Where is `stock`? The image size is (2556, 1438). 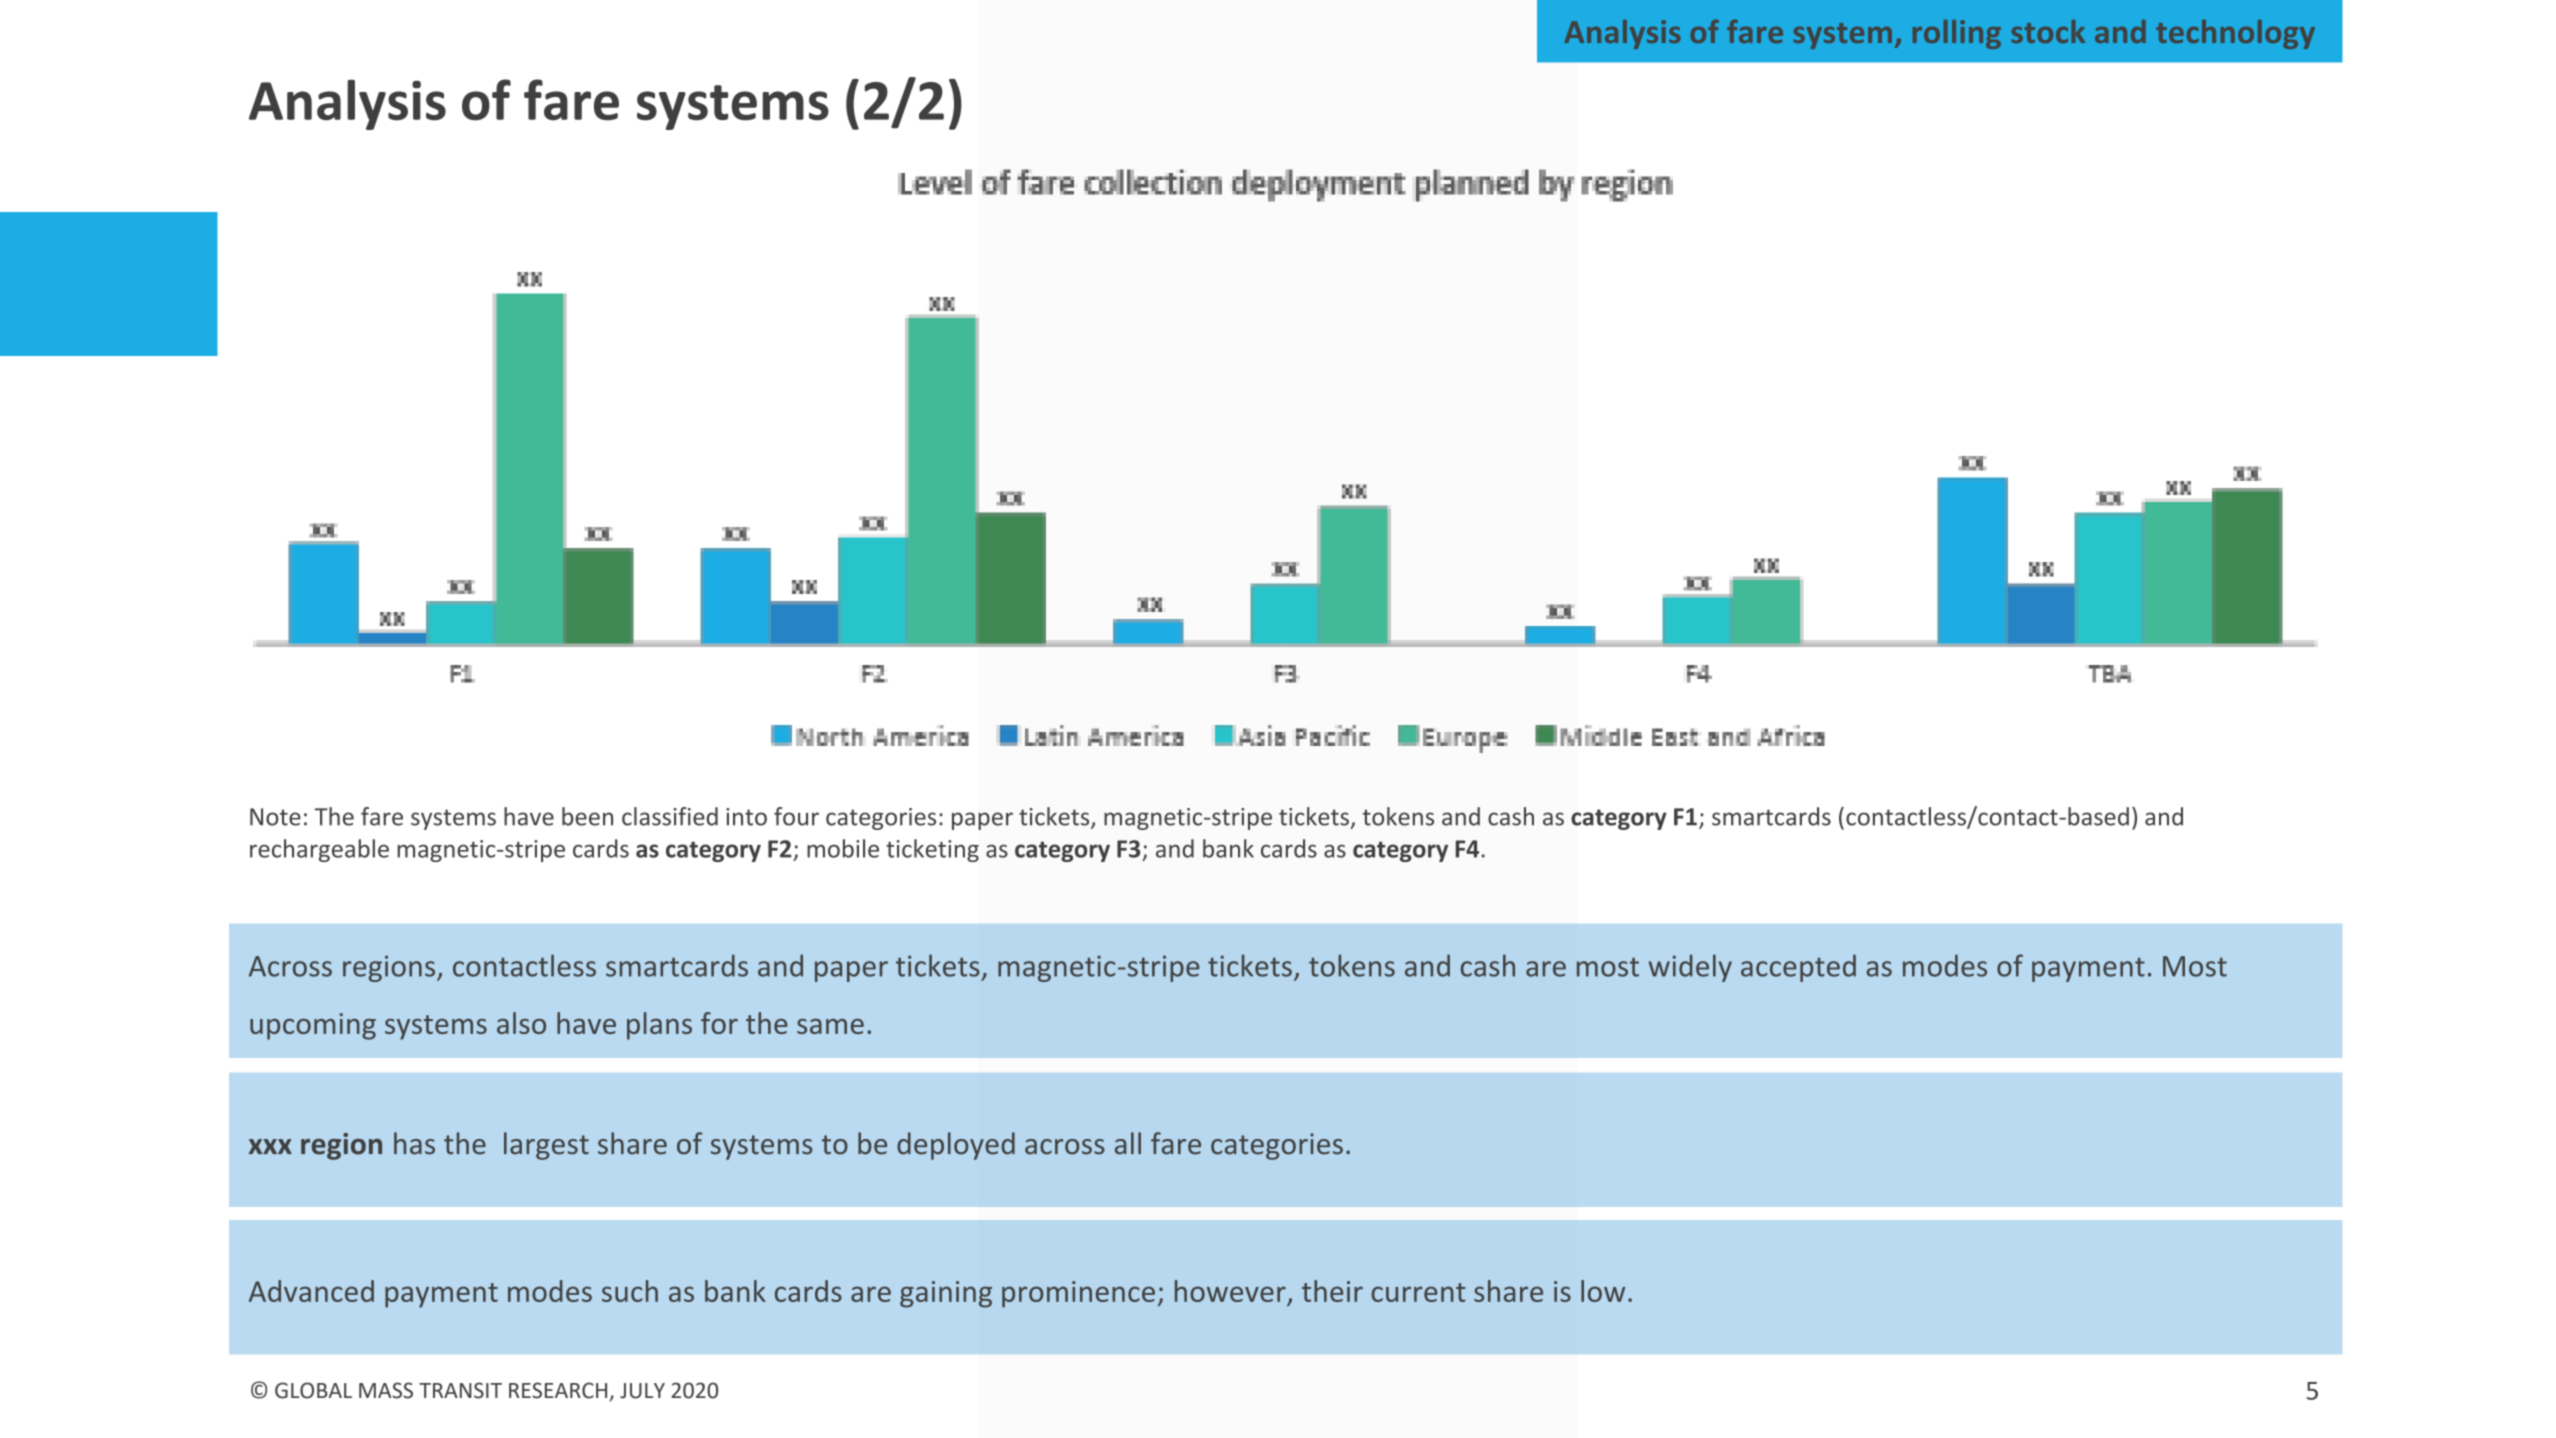
stock is located at coordinates (2048, 31).
